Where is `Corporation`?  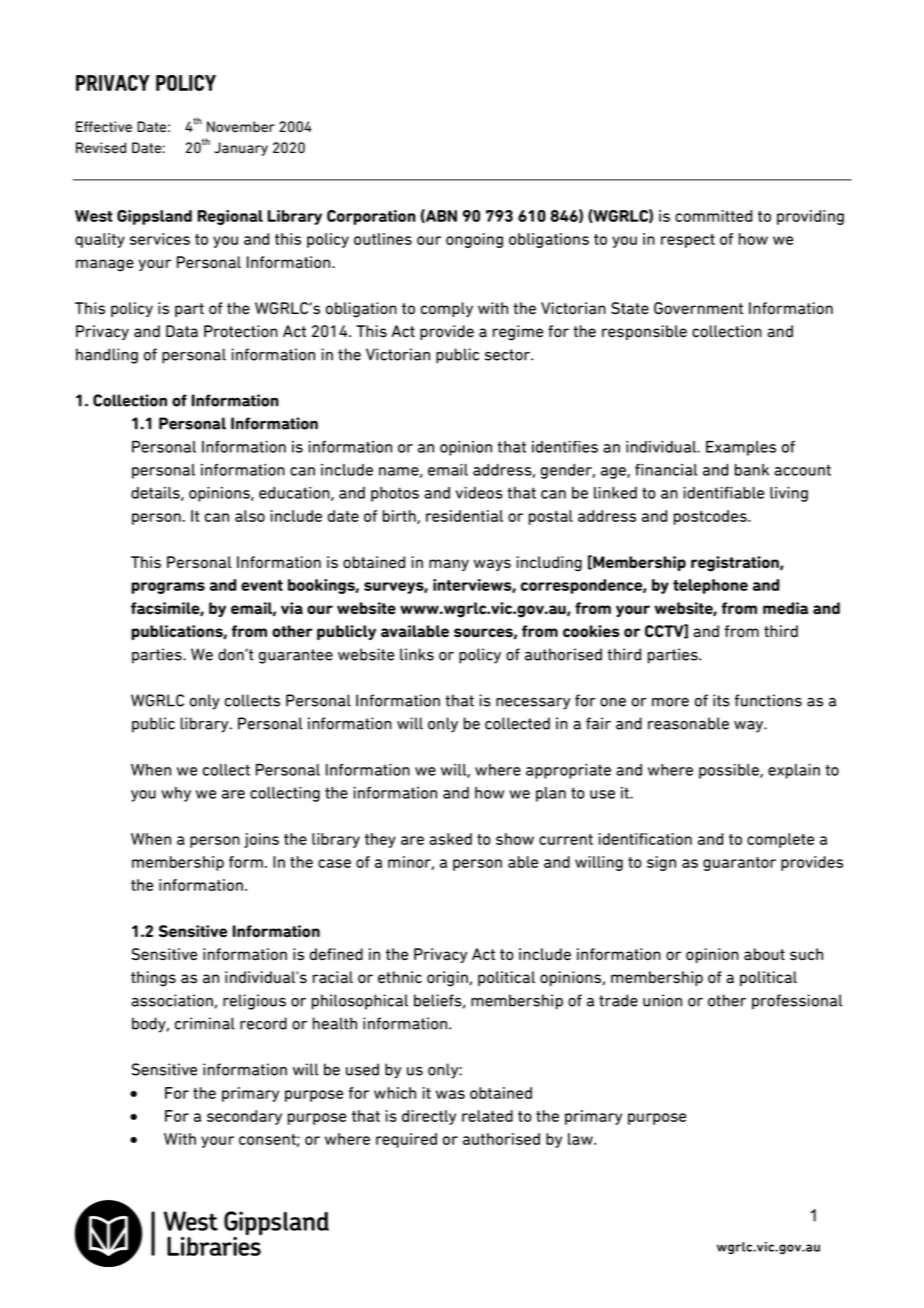
Corporation is located at coordinates (371, 217).
